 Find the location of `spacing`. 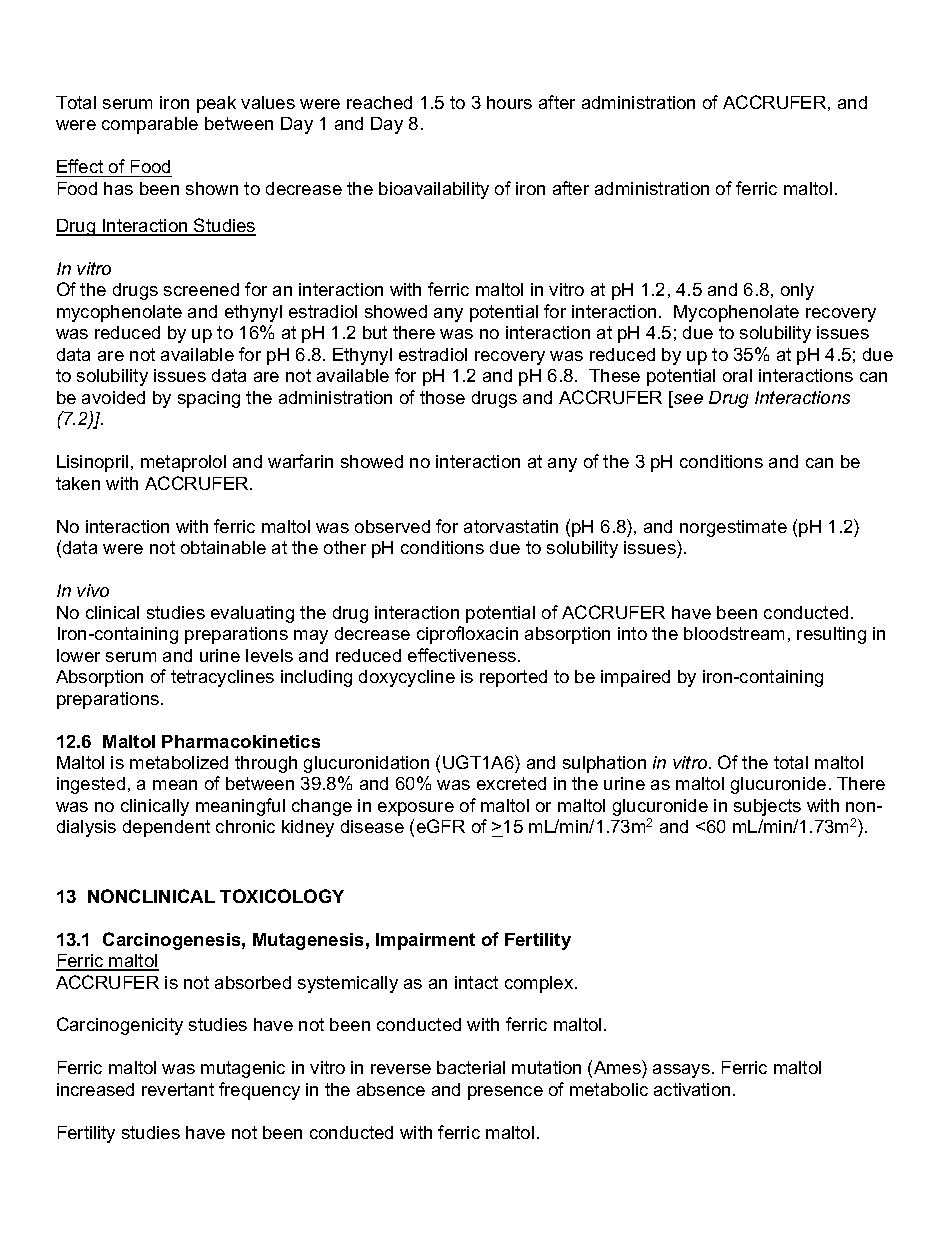

spacing is located at coordinates (209, 399).
